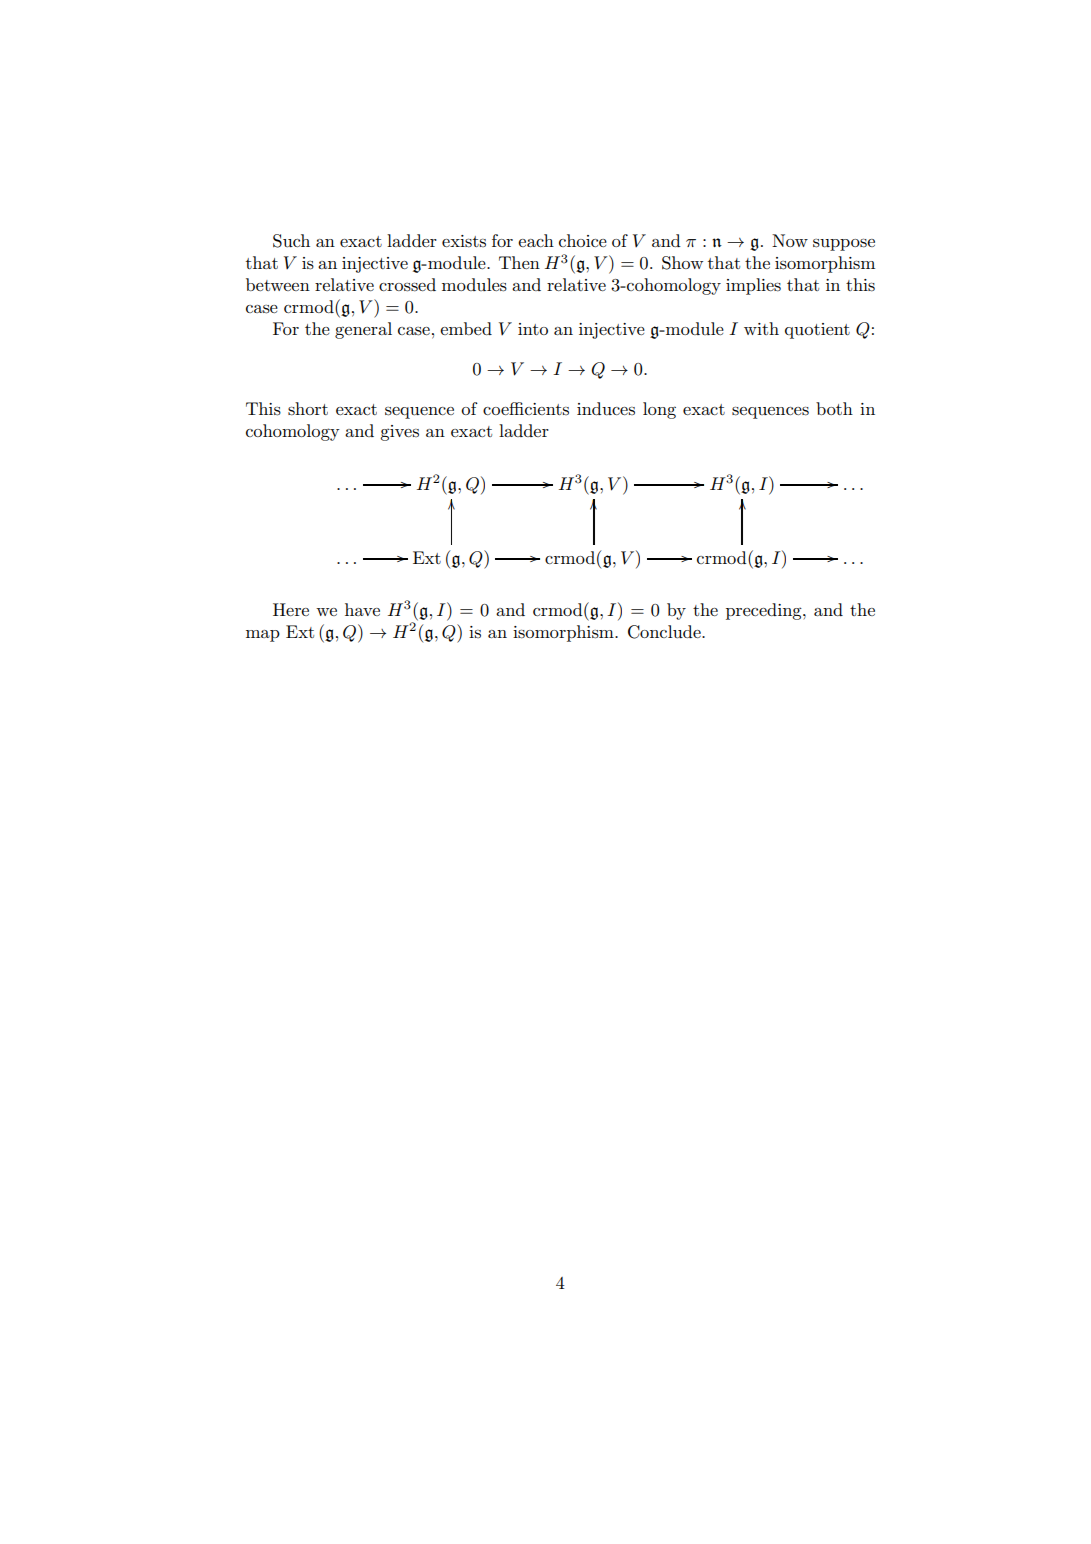 The width and height of the document is (1091, 1544). What do you see at coordinates (362, 609) in the document?
I see `have` at bounding box center [362, 609].
